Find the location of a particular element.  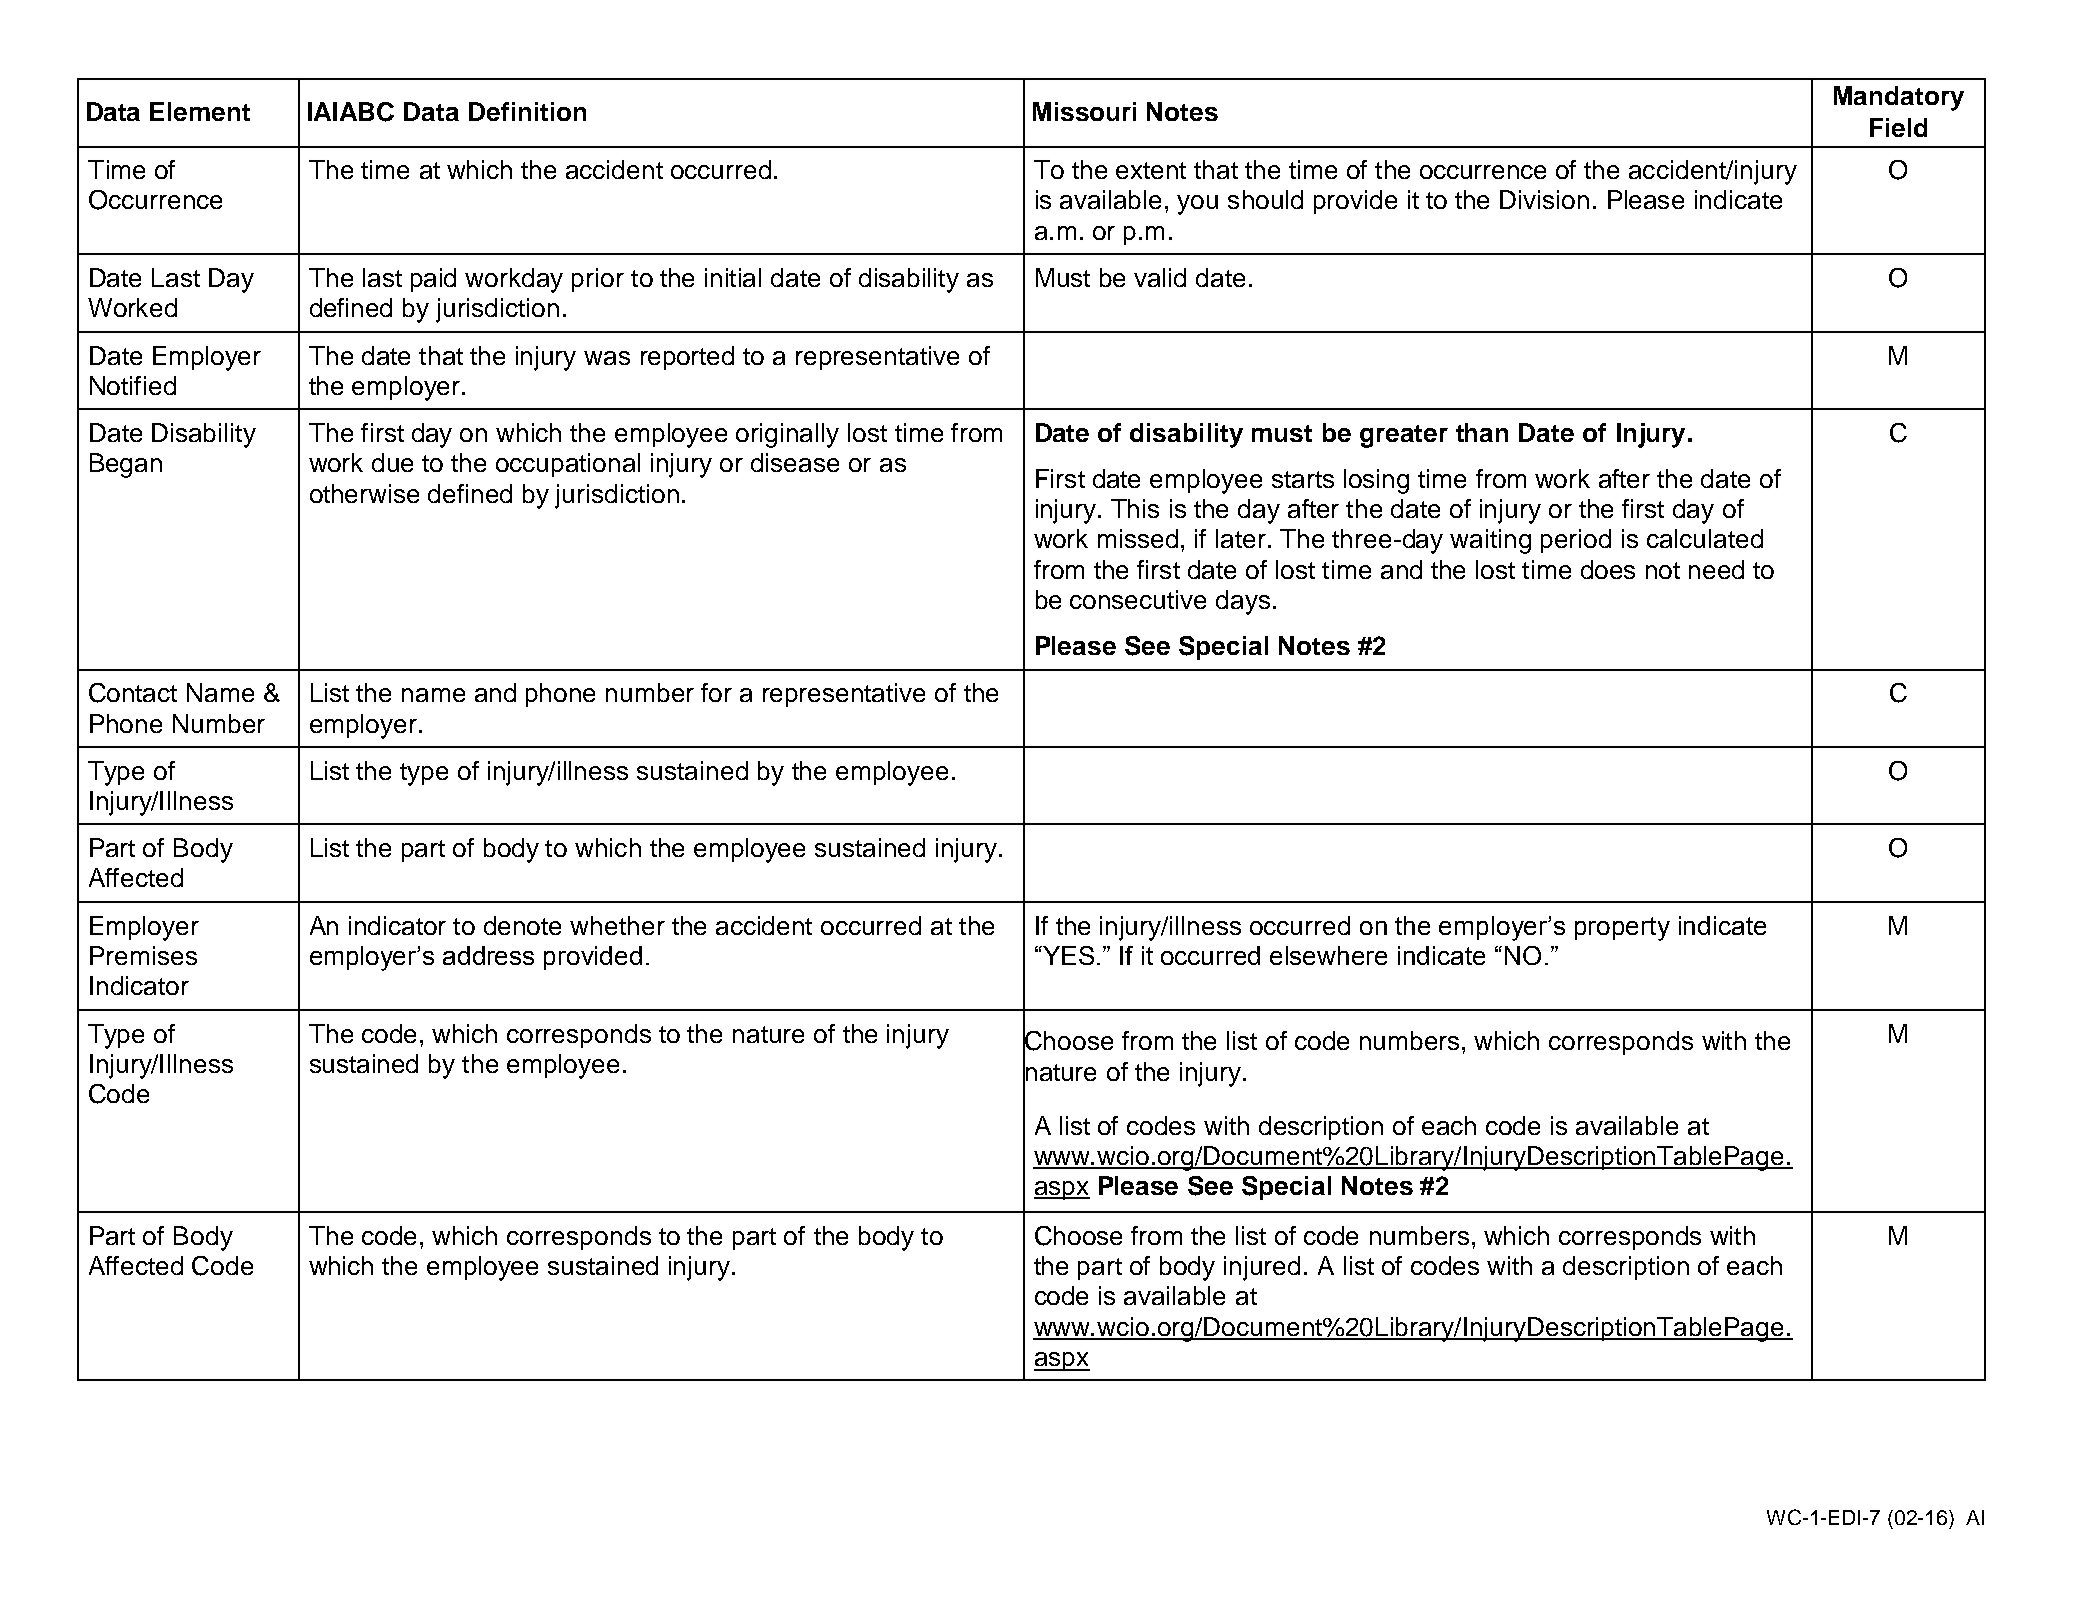

Missouri is located at coordinates (1084, 111).
